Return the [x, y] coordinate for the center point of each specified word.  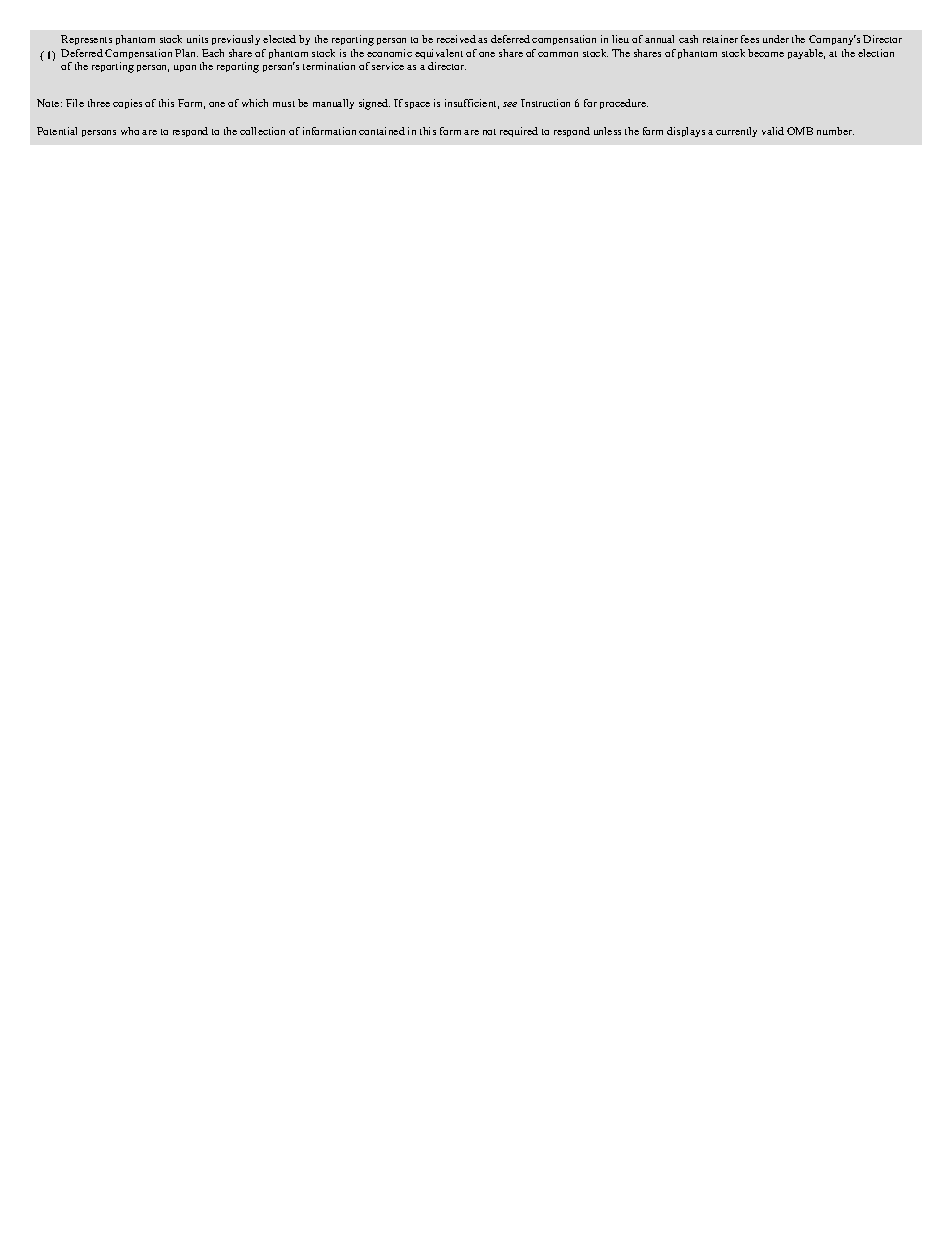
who [130, 131]
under [776, 39]
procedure [624, 104]
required [519, 132]
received [456, 39]
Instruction [545, 103]
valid [773, 131]
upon [185, 68]
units [197, 39]
